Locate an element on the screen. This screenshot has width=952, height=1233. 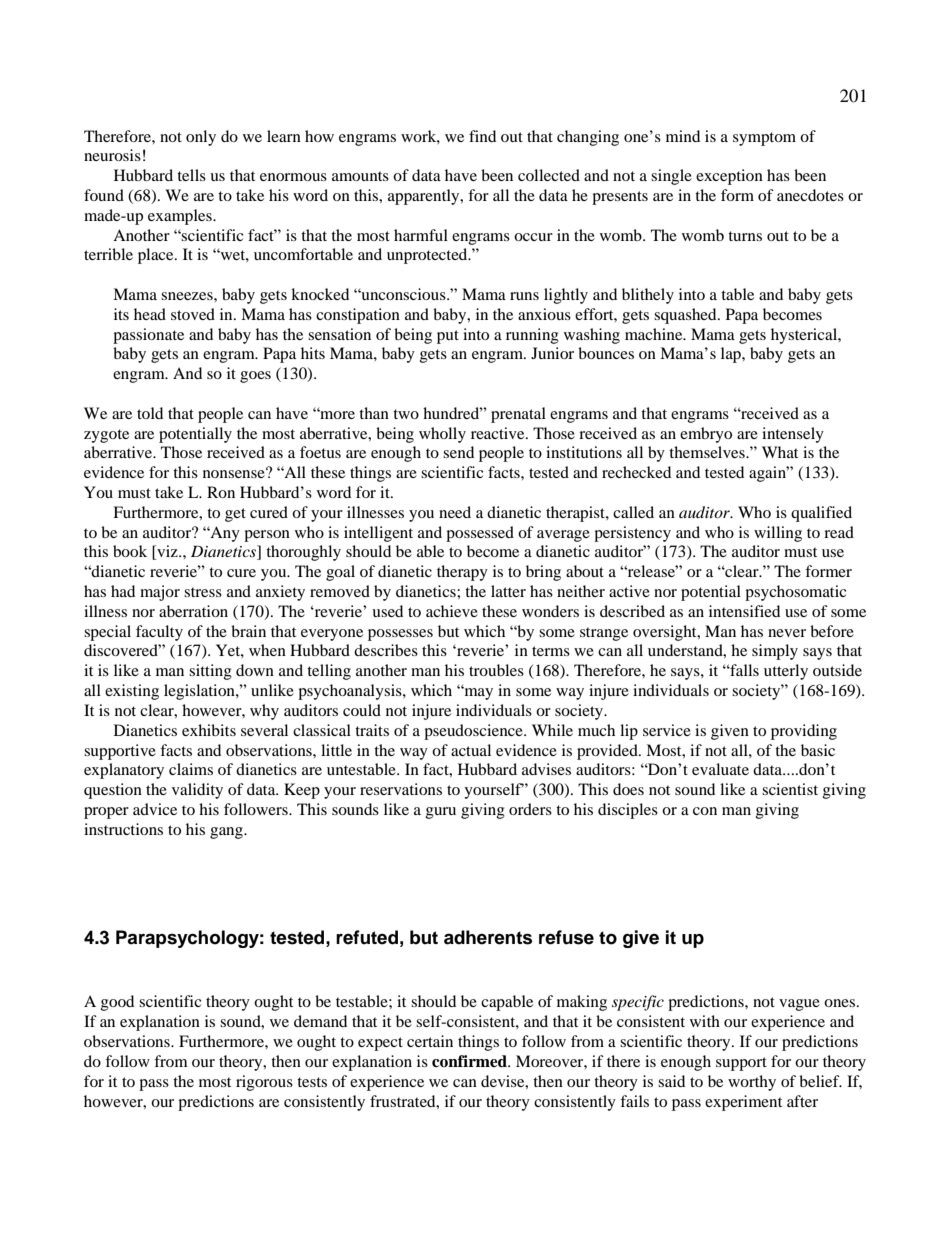
aberration is located at coordinates (193, 611).
